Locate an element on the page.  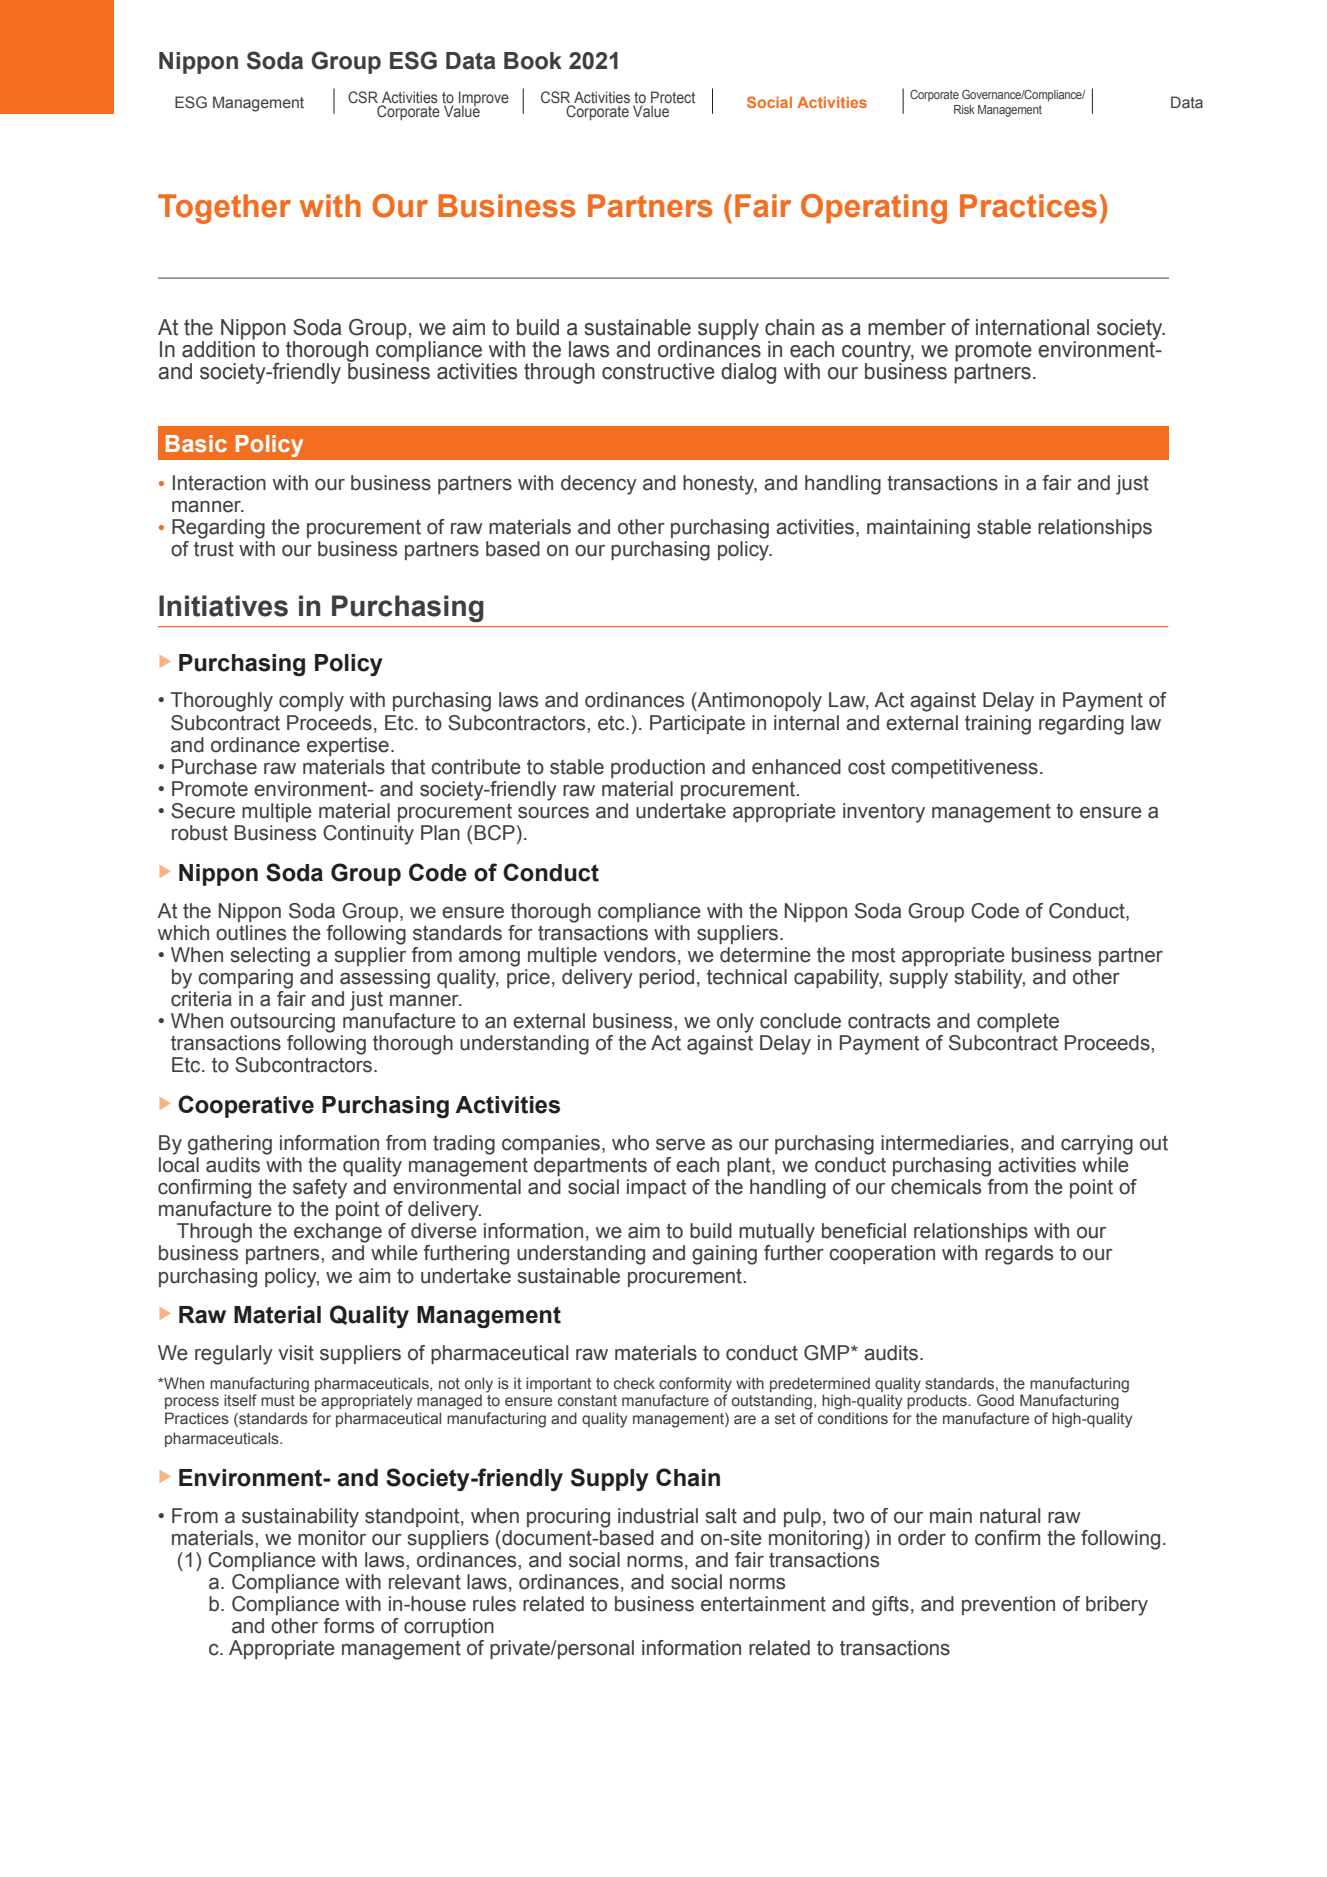
Risk is located at coordinates (964, 109).
